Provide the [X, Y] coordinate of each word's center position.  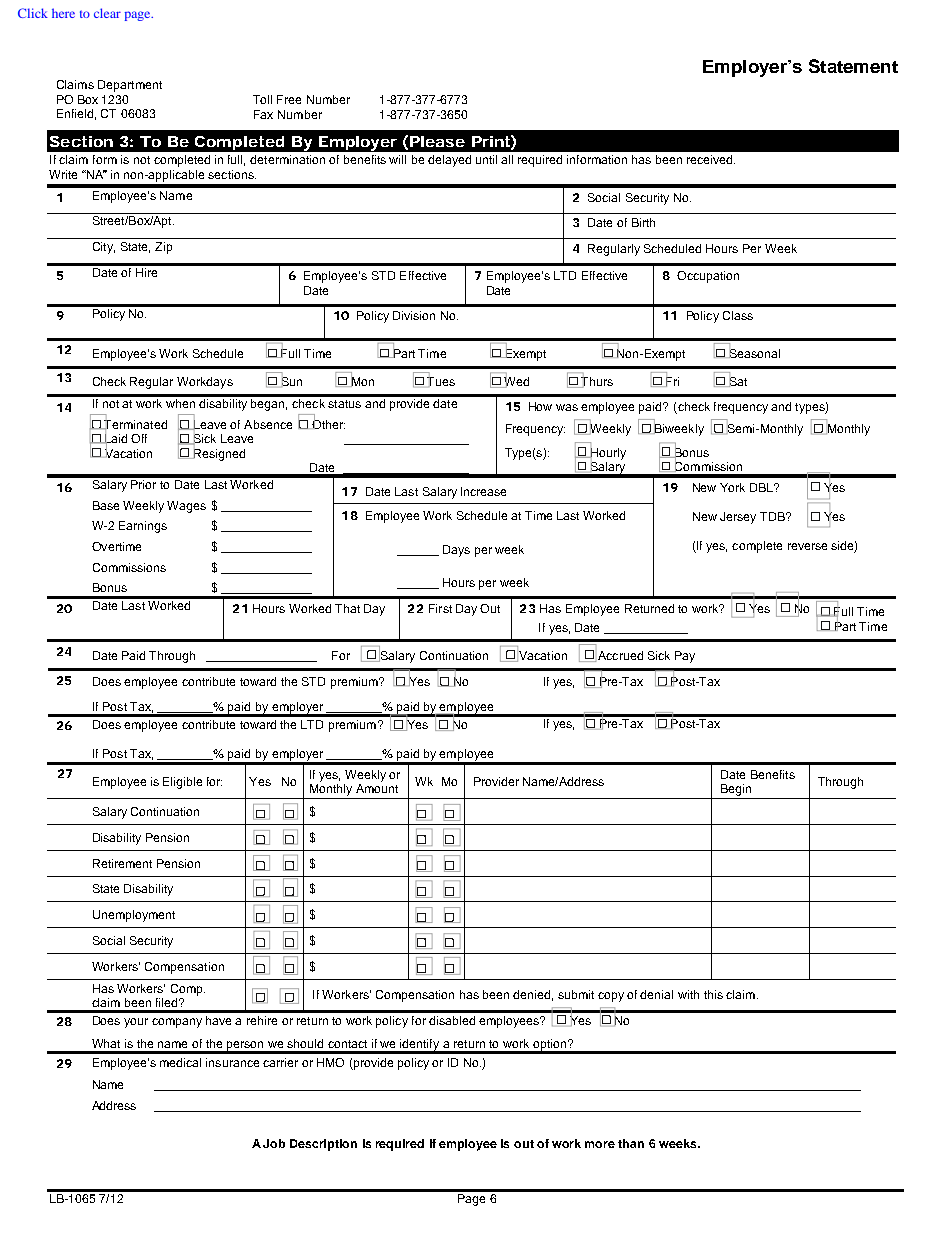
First [440, 608]
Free [289, 99]
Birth [643, 222]
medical [180, 1062]
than [631, 1143]
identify [420, 1046]
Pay [685, 657]
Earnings [143, 527]
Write [63, 174]
